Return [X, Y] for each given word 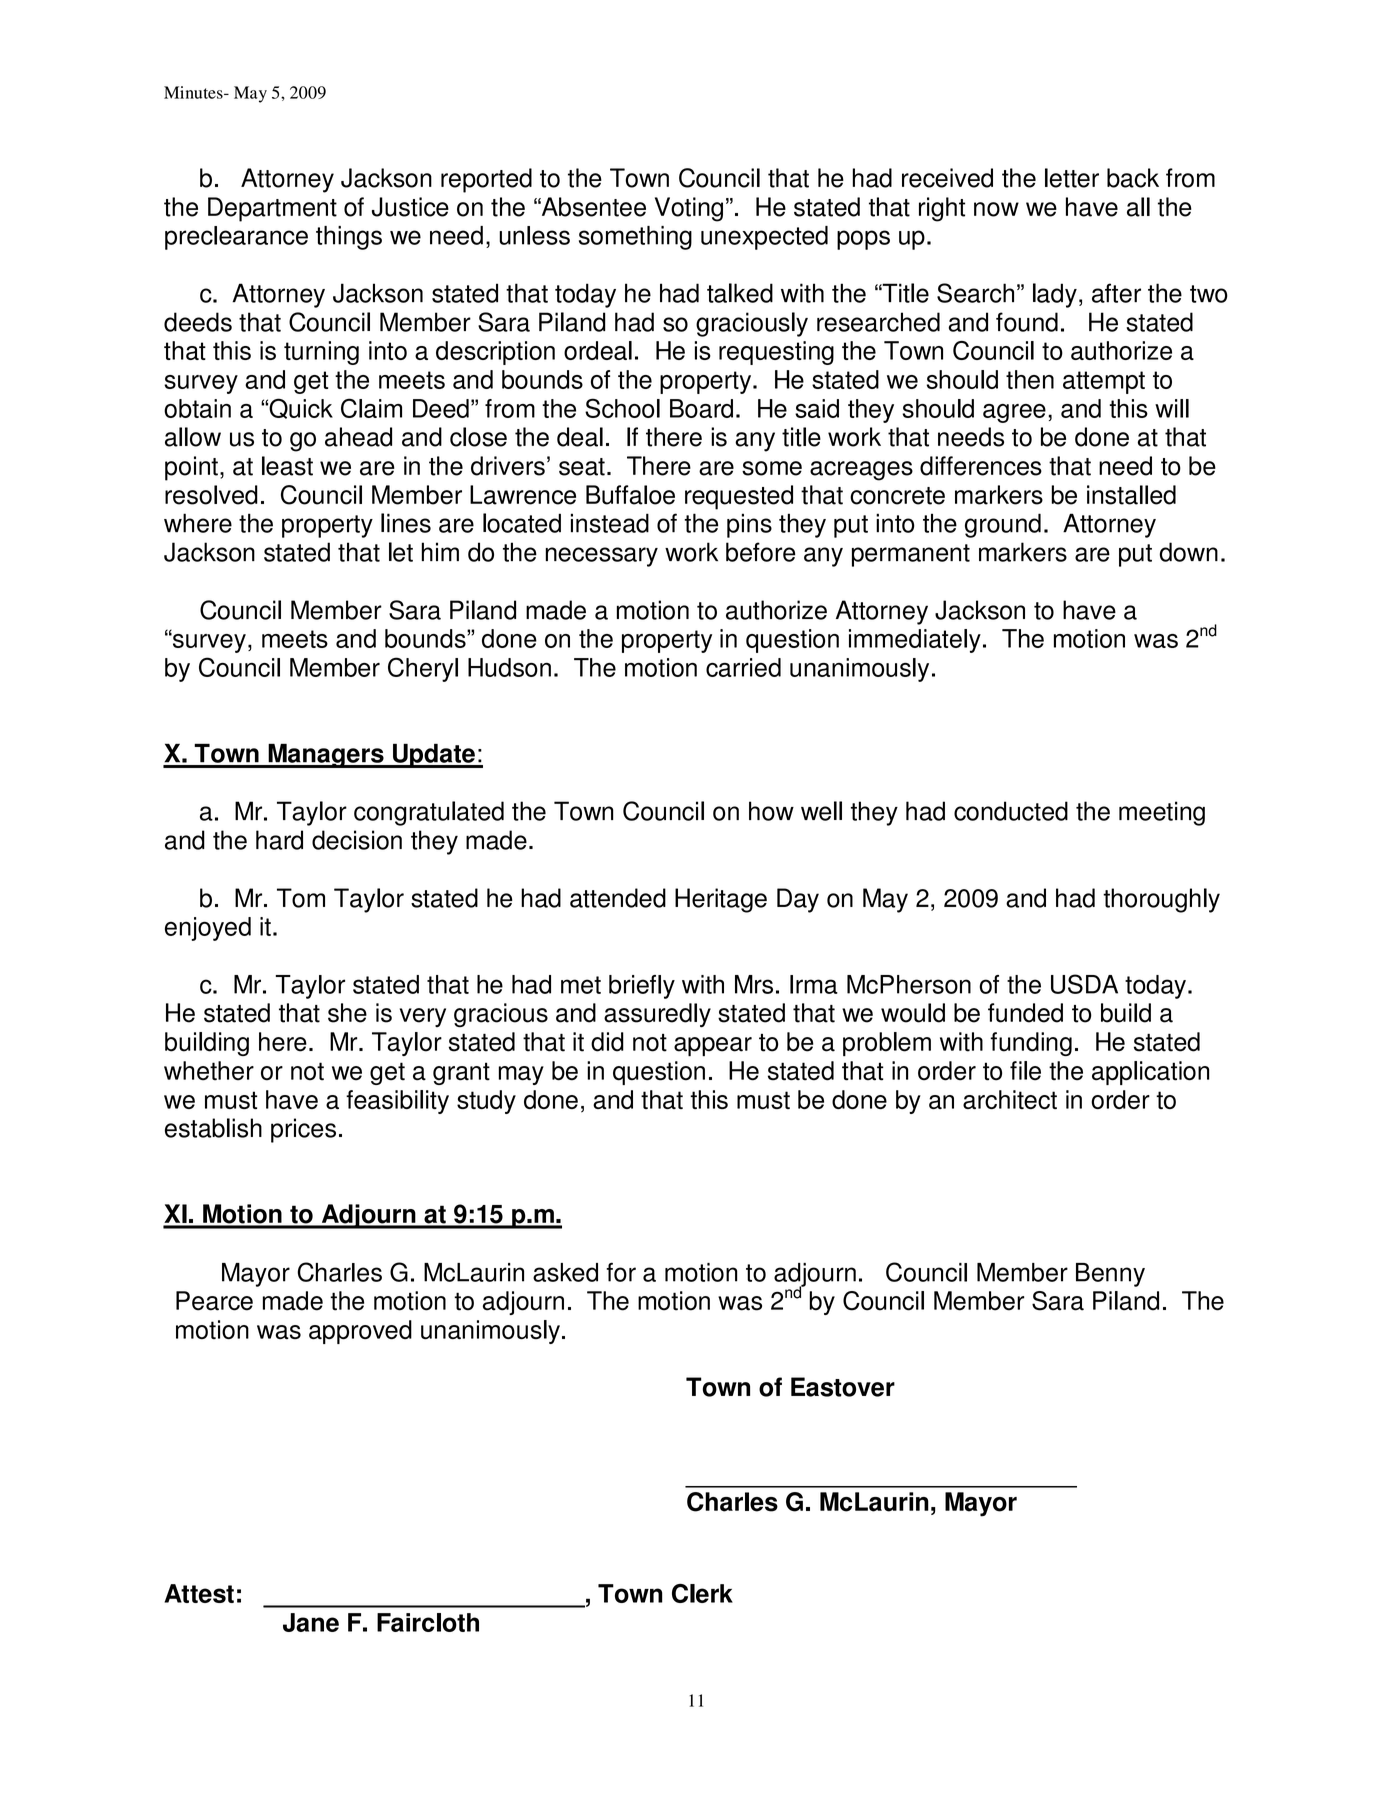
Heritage [721, 900]
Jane [311, 1622]
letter [1072, 178]
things [349, 238]
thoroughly [1161, 900]
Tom [301, 898]
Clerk [702, 1593]
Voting [689, 209]
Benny [1110, 1275]
